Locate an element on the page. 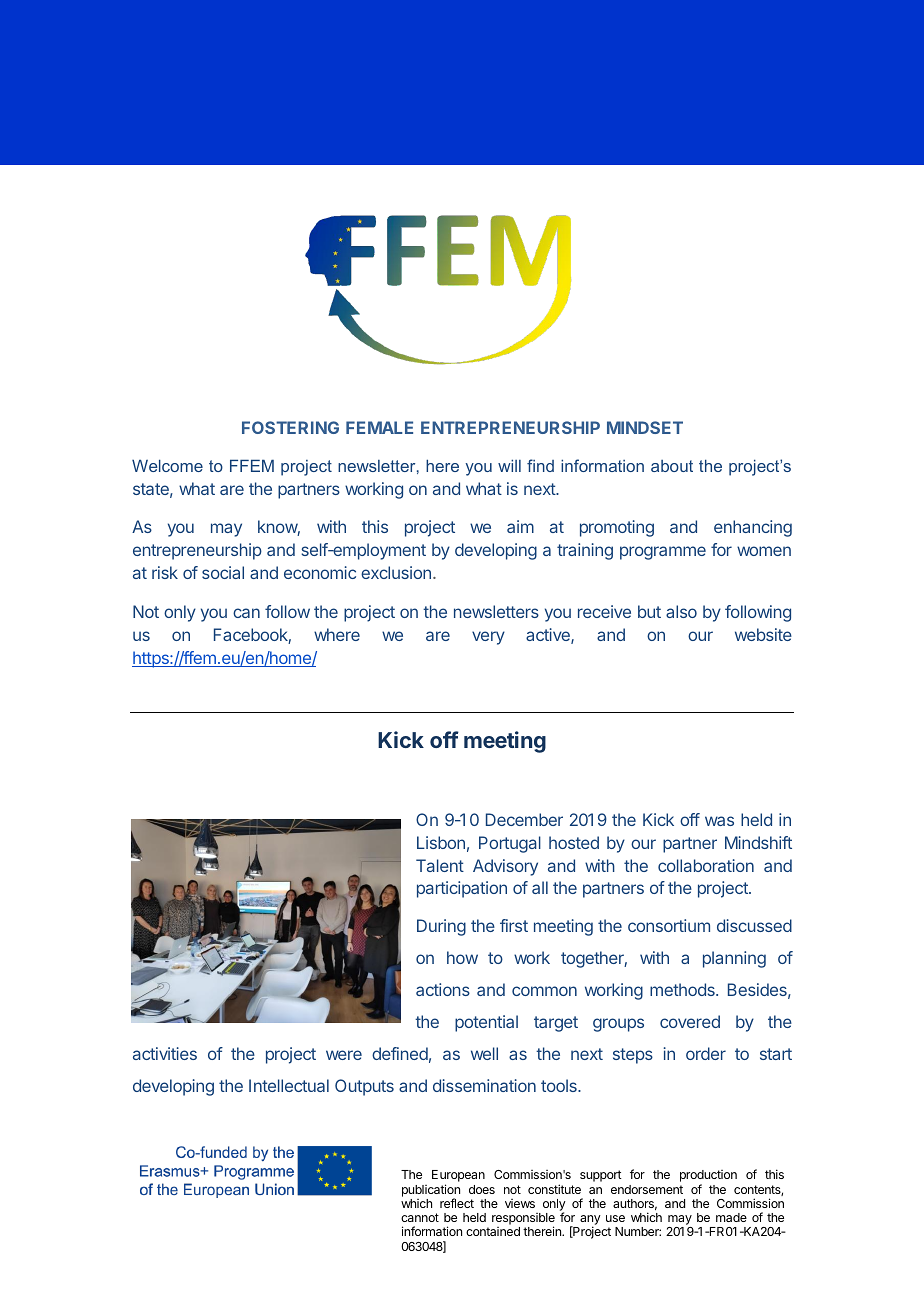  will is located at coordinates (509, 465).
